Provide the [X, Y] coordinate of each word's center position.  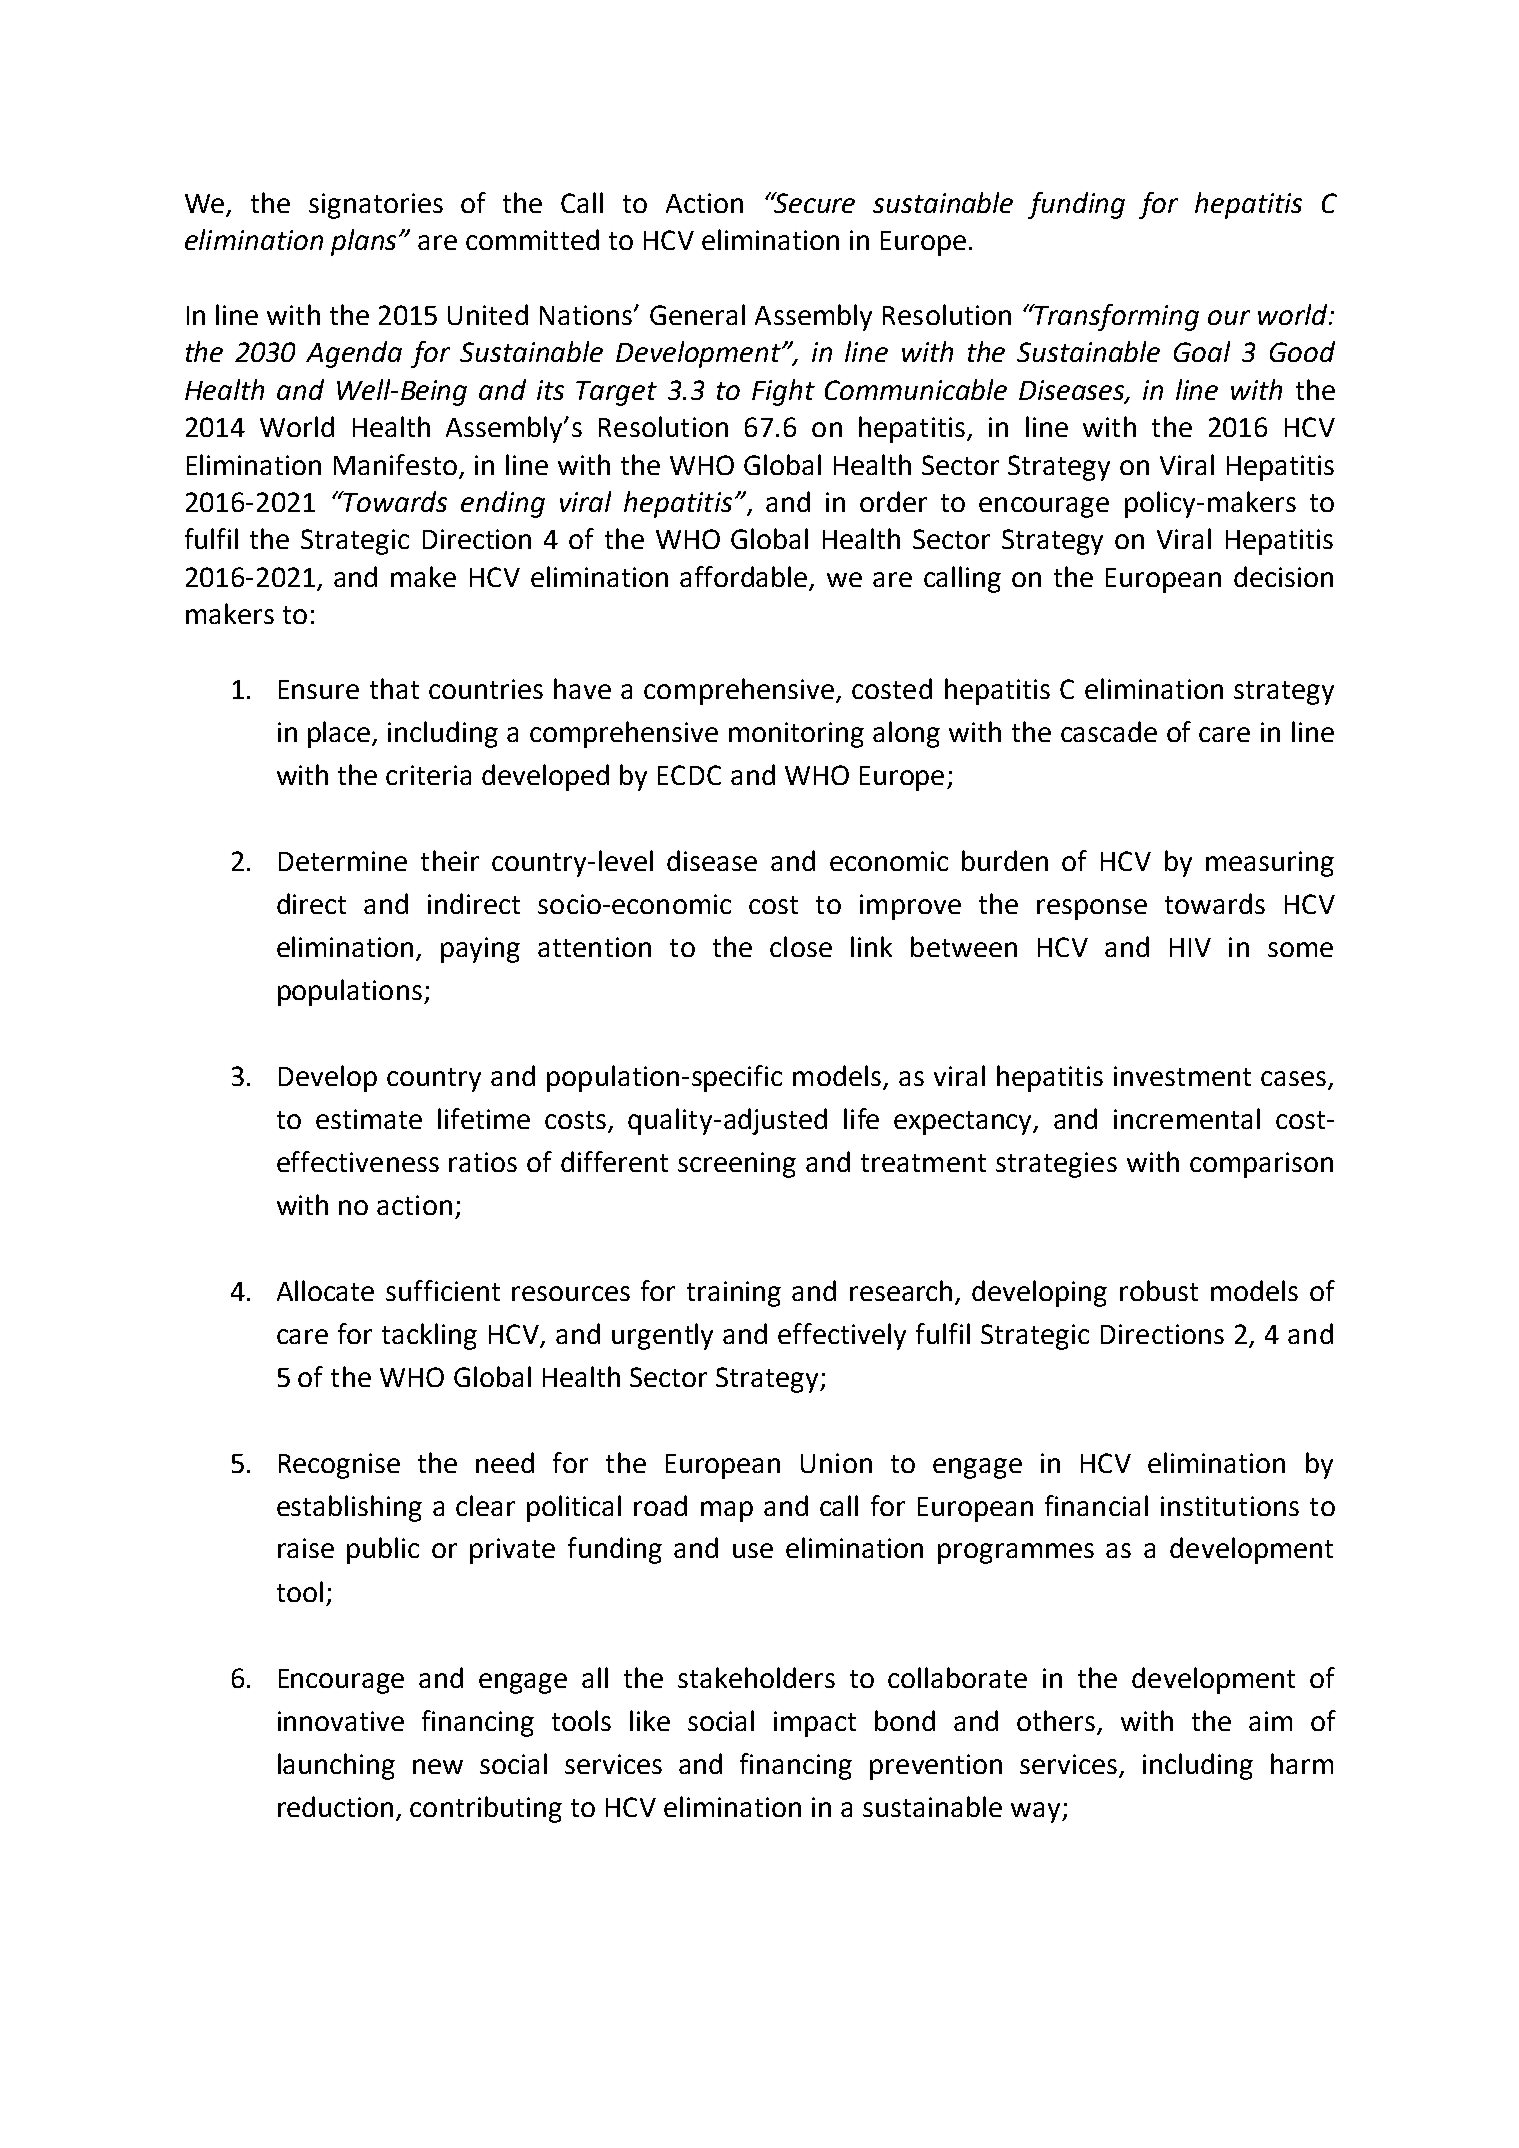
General [697, 314]
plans [363, 242]
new [438, 1766]
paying [480, 950]
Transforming [1116, 317]
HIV [1190, 947]
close [801, 946]
